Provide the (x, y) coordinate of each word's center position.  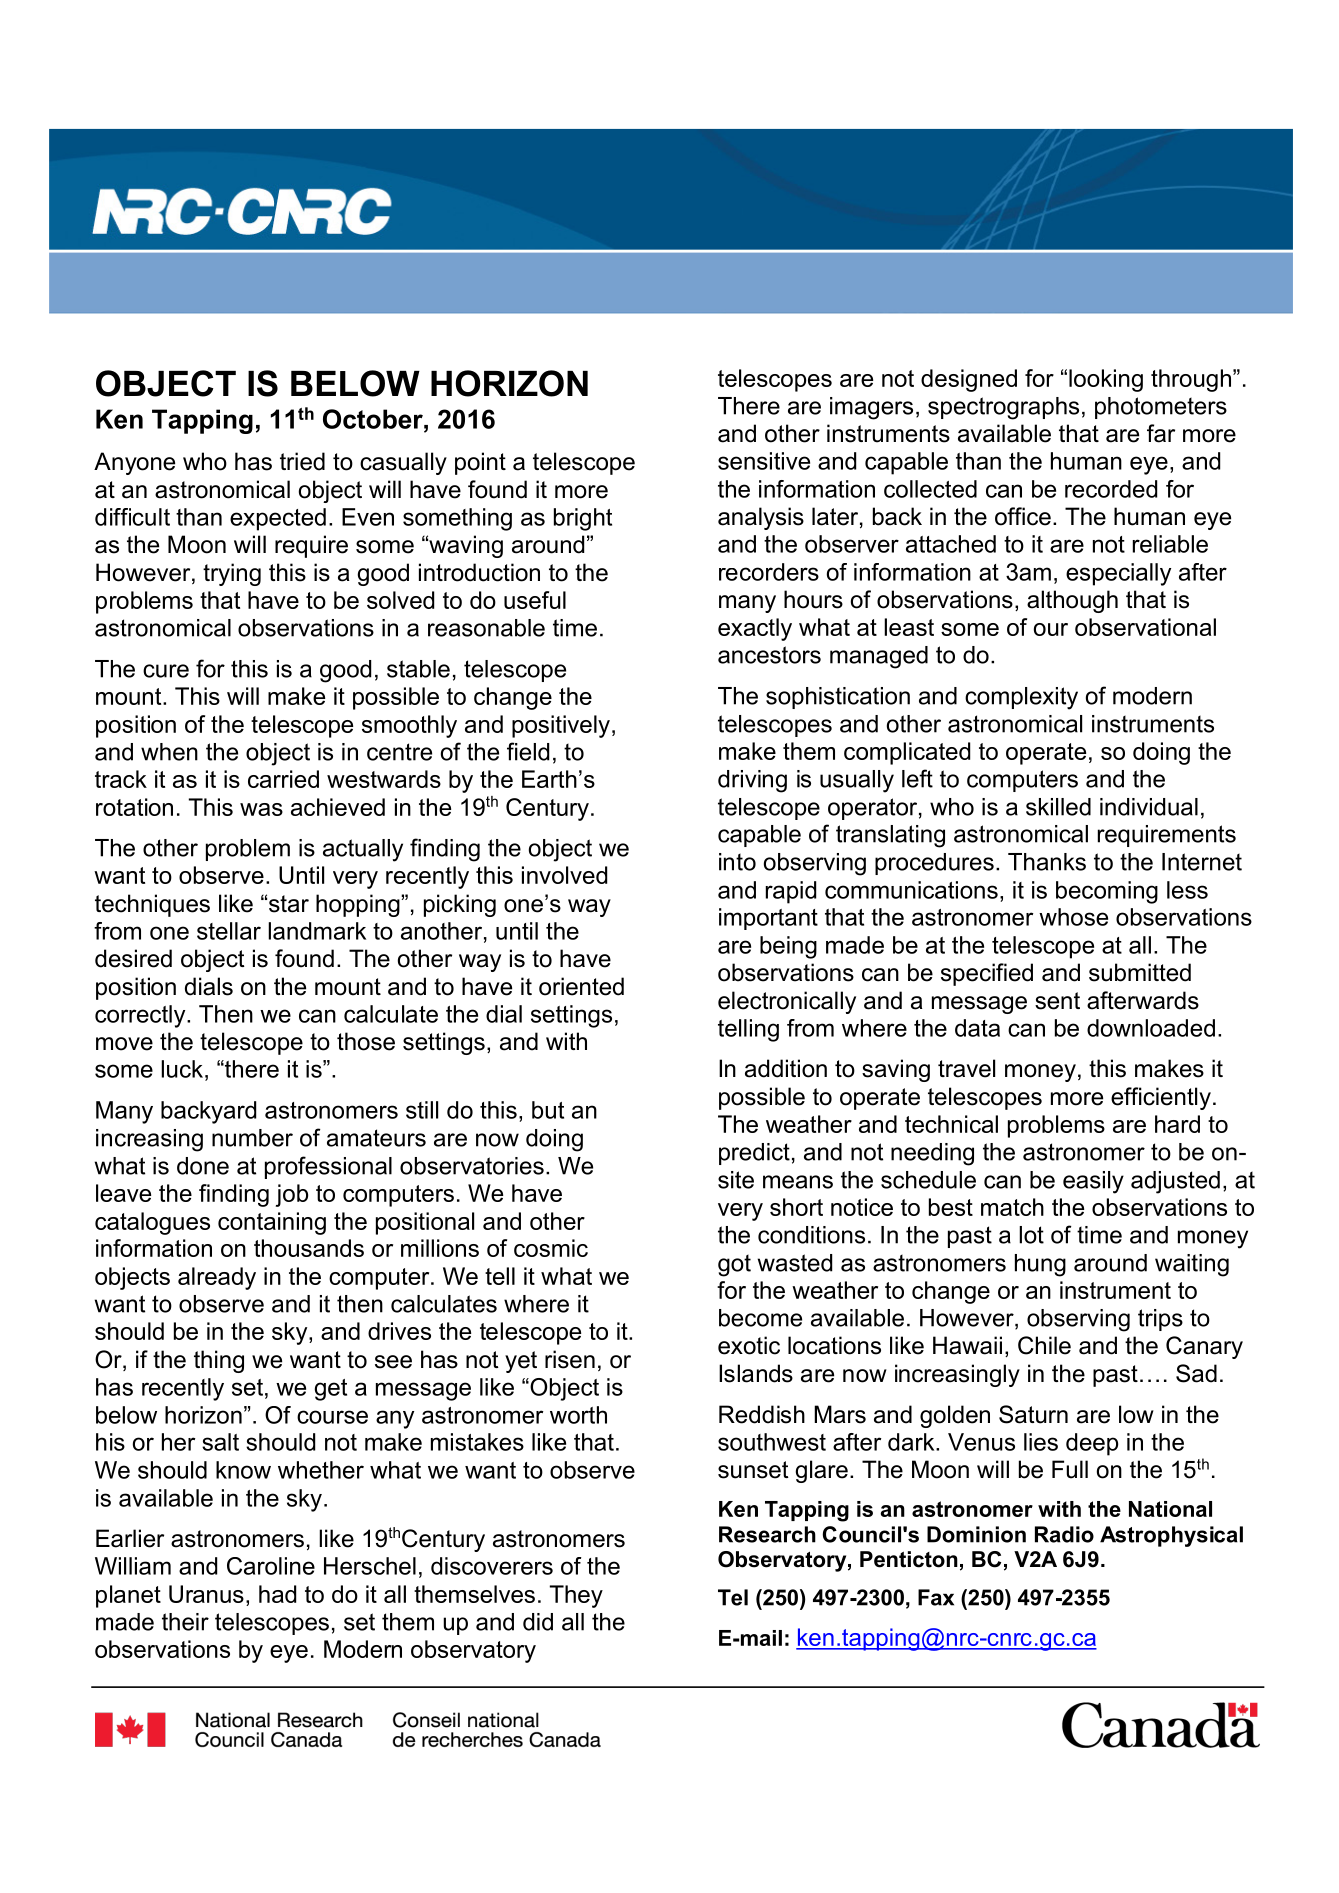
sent (1057, 1001)
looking (1106, 380)
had (277, 1594)
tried (302, 461)
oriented (581, 986)
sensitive (764, 461)
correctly (141, 1016)
